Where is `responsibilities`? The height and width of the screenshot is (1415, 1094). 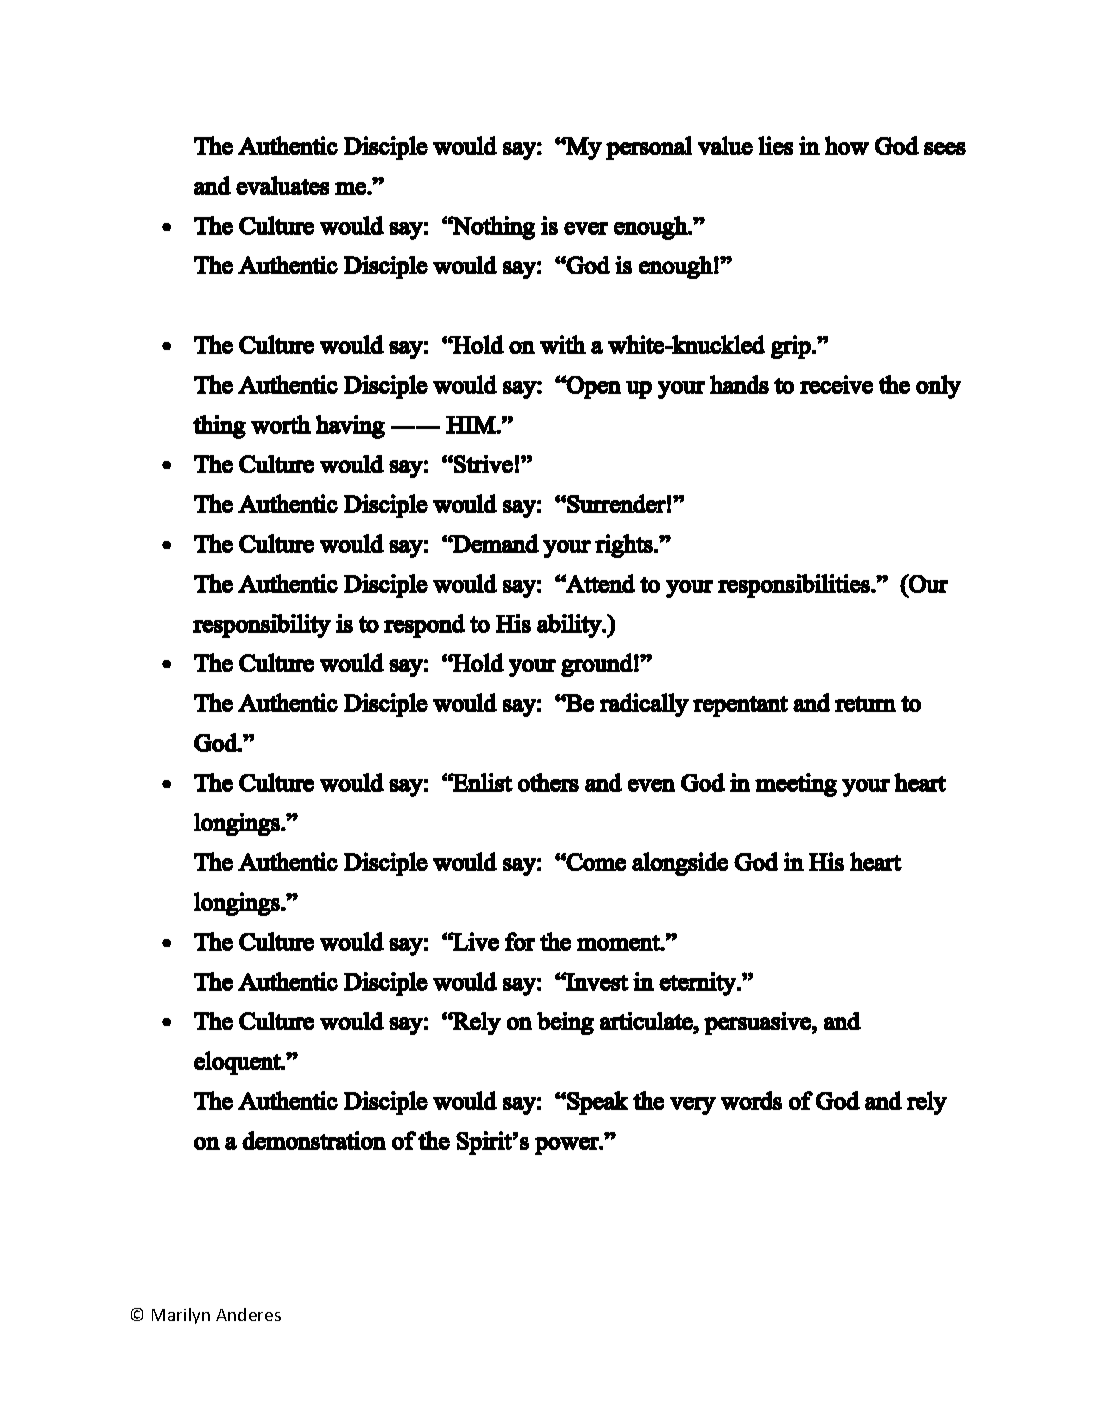 responsibilities is located at coordinates (795, 586).
